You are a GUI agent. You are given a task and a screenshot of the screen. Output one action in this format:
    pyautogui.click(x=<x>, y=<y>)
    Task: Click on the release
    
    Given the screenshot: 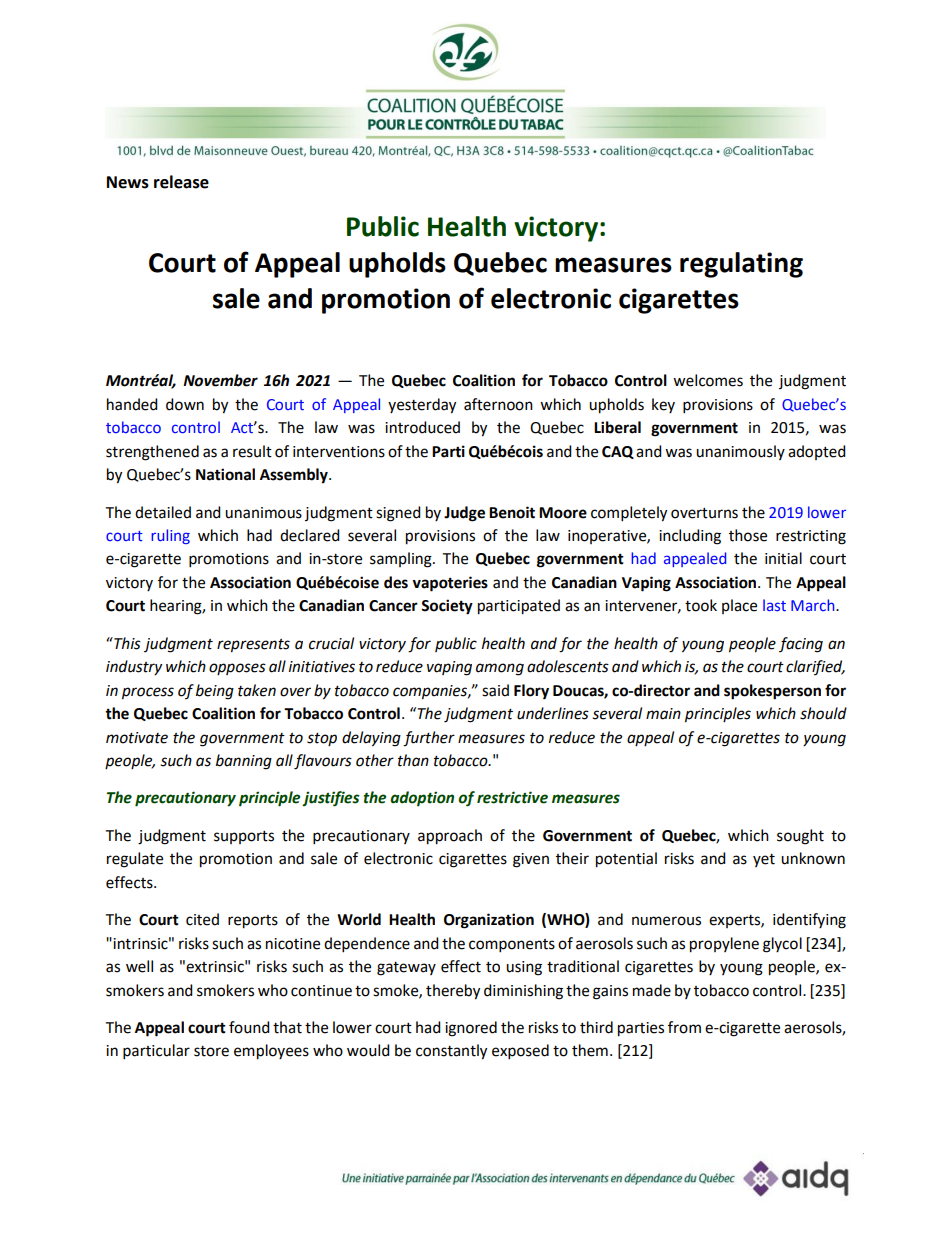 What is the action you would take?
    pyautogui.click(x=181, y=182)
